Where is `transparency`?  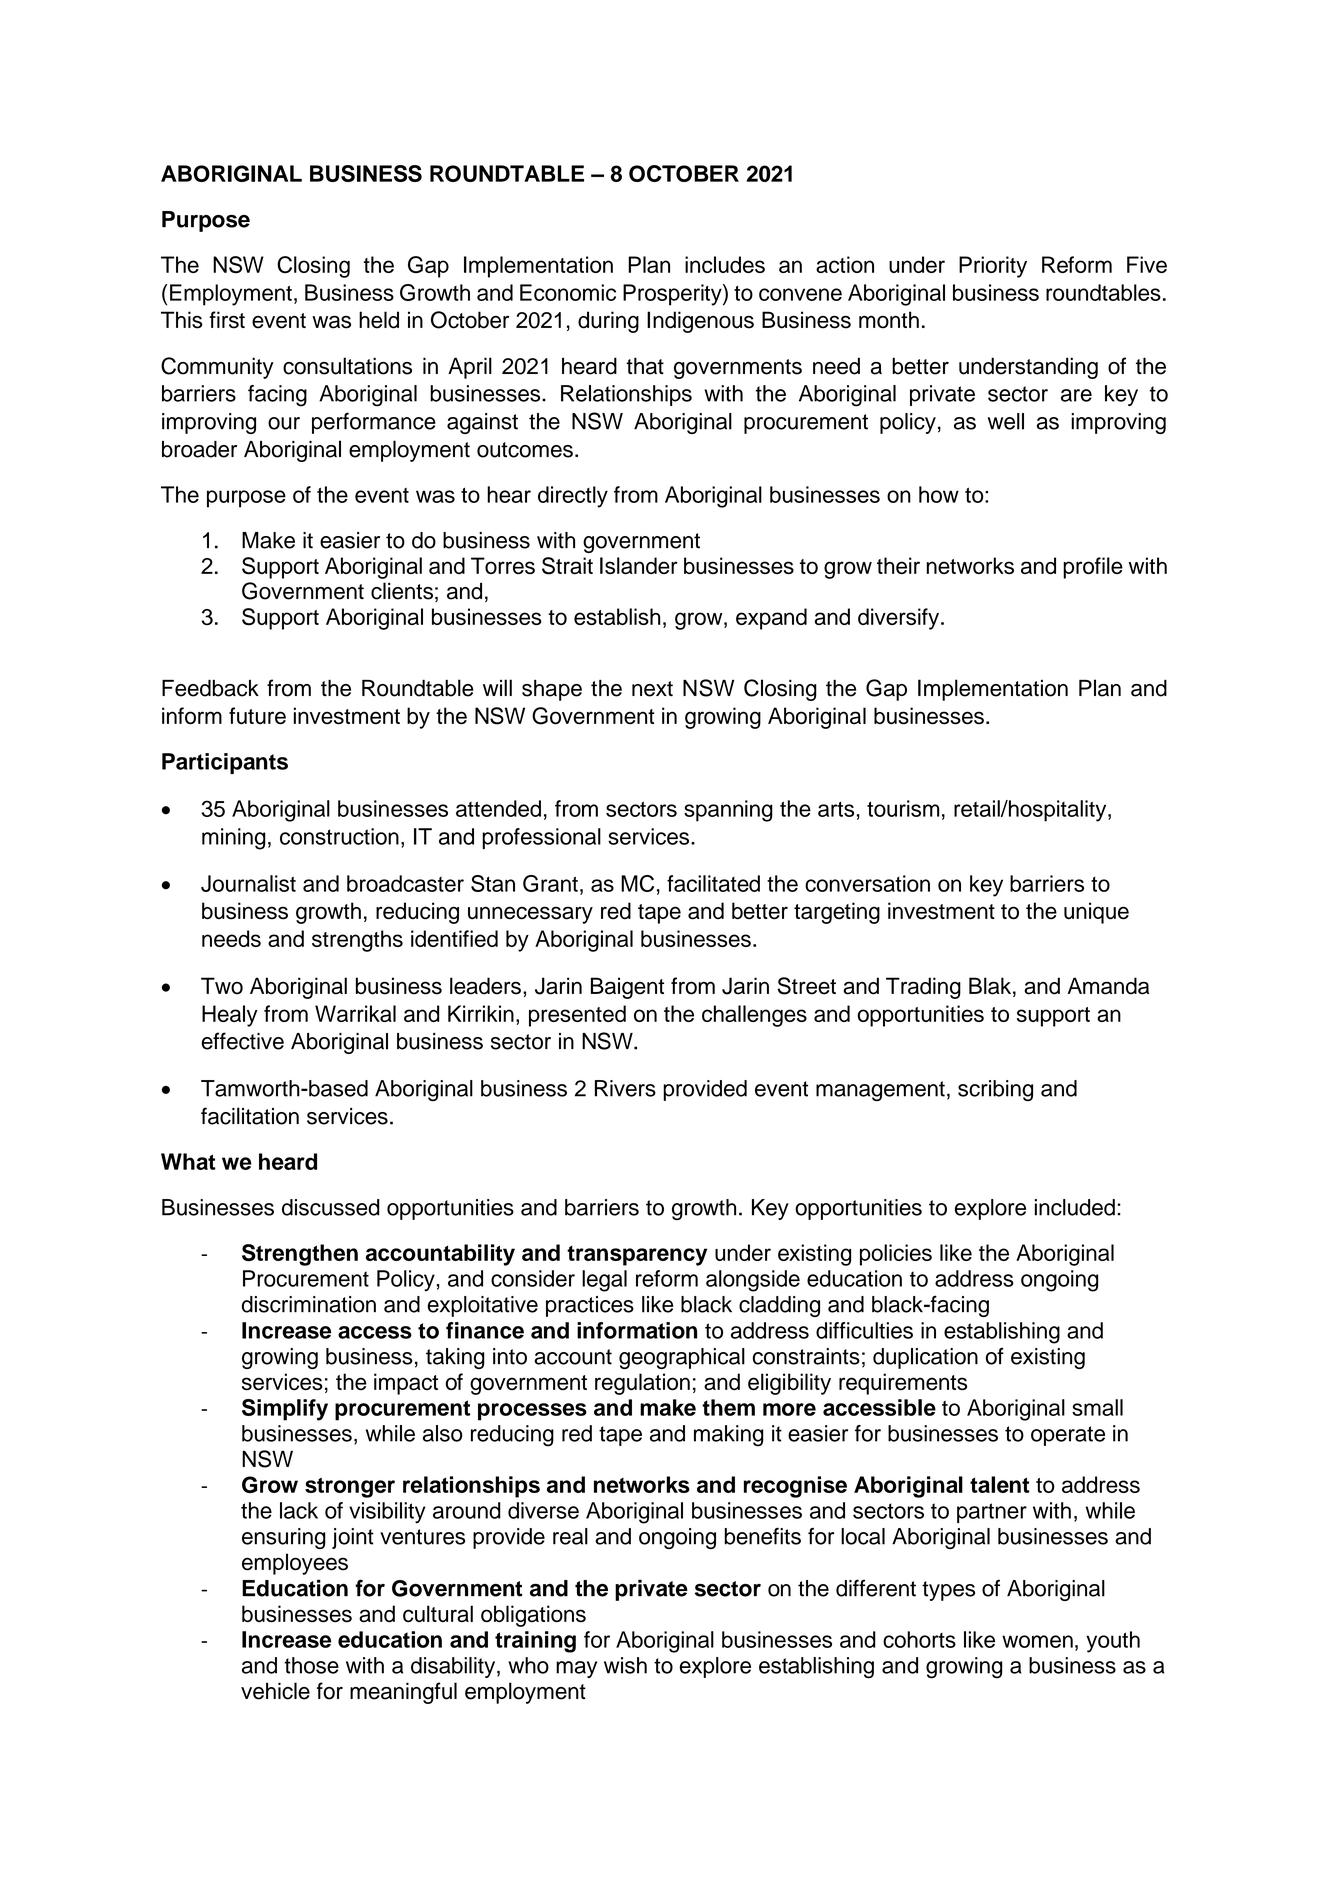 transparency is located at coordinates (637, 1256).
